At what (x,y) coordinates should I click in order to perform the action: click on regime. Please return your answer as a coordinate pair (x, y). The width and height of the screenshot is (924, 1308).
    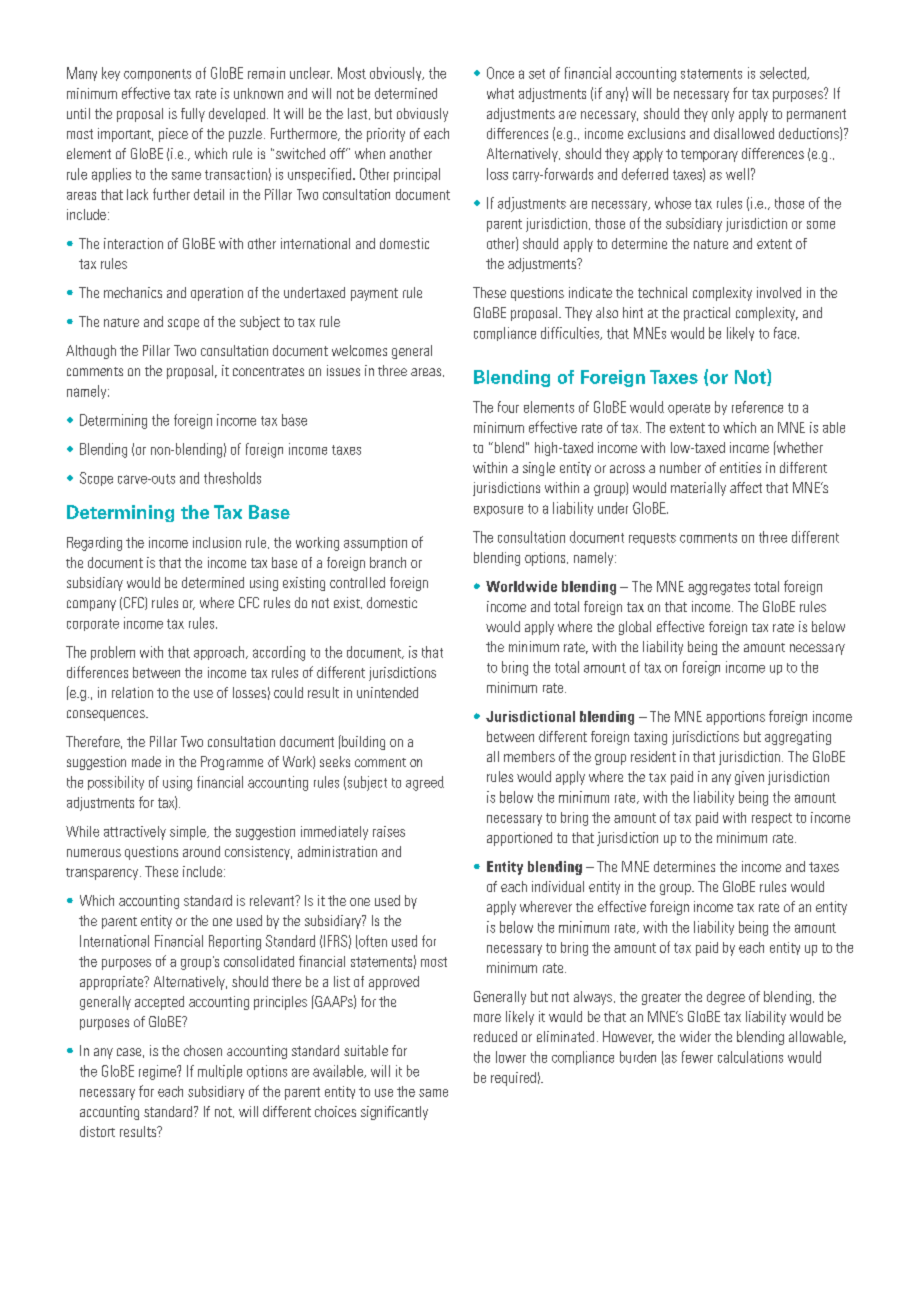
    Looking at the image, I should click on (158, 1072).
